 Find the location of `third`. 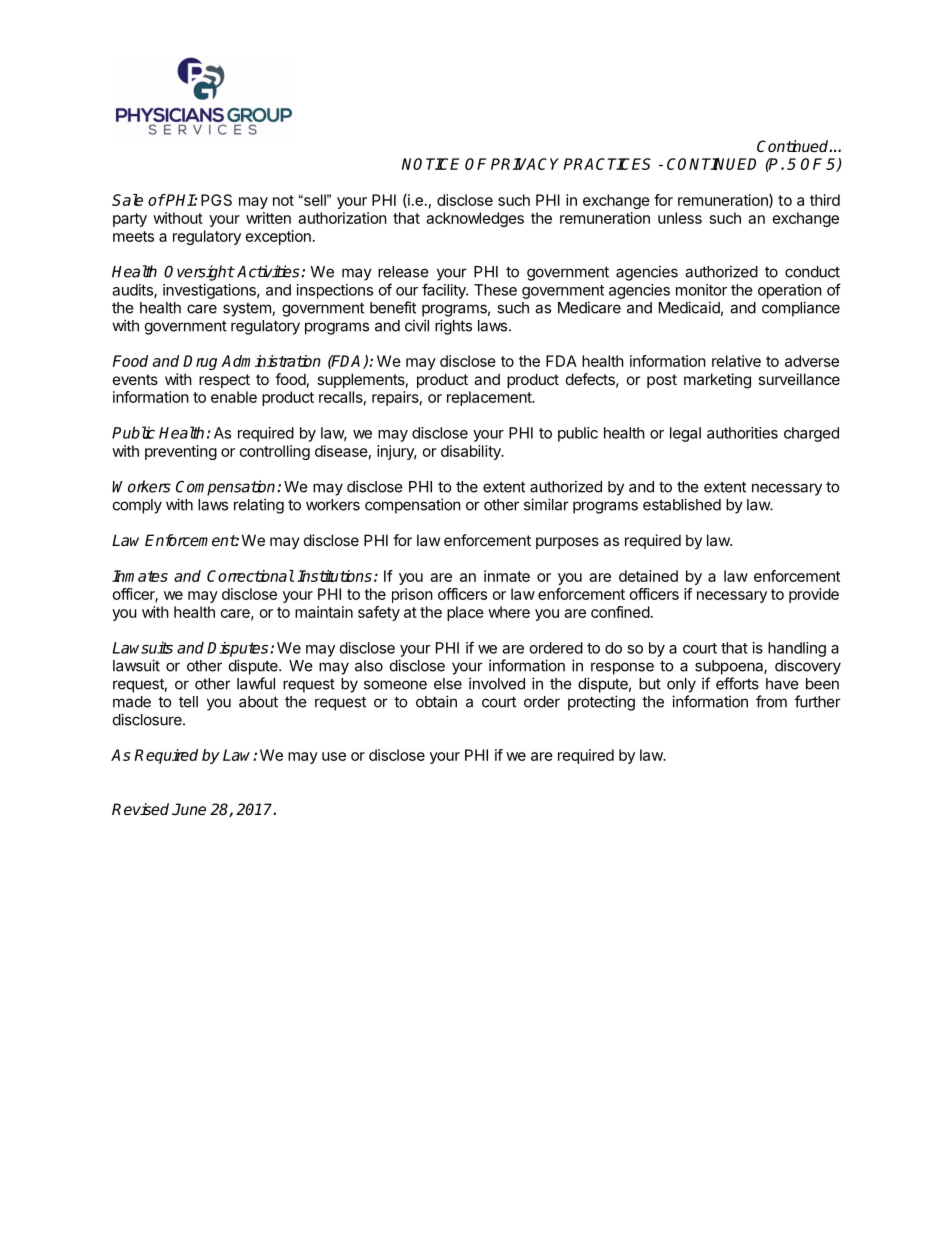

third is located at coordinates (825, 200).
